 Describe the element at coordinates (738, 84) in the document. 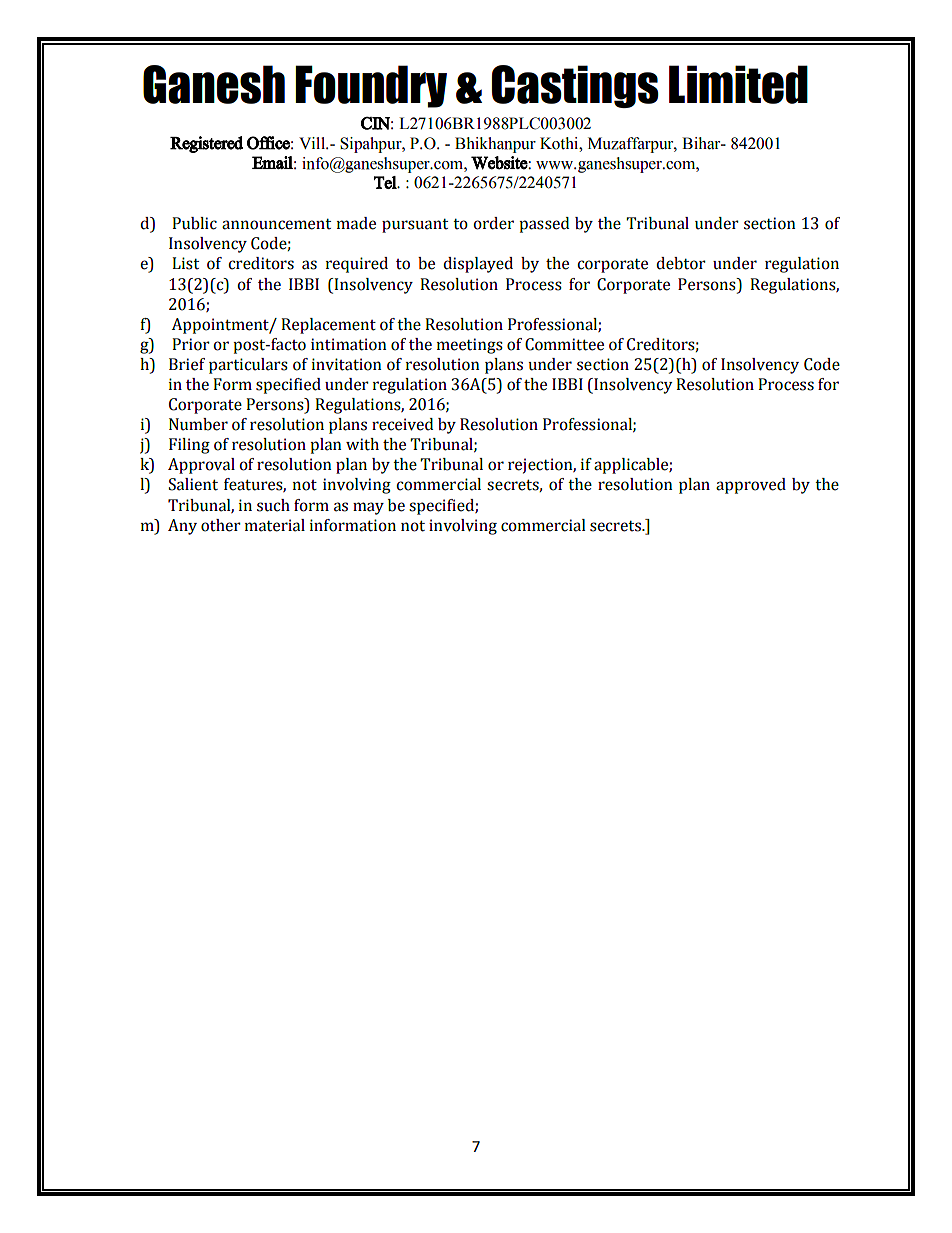

I see `Limited` at that location.
